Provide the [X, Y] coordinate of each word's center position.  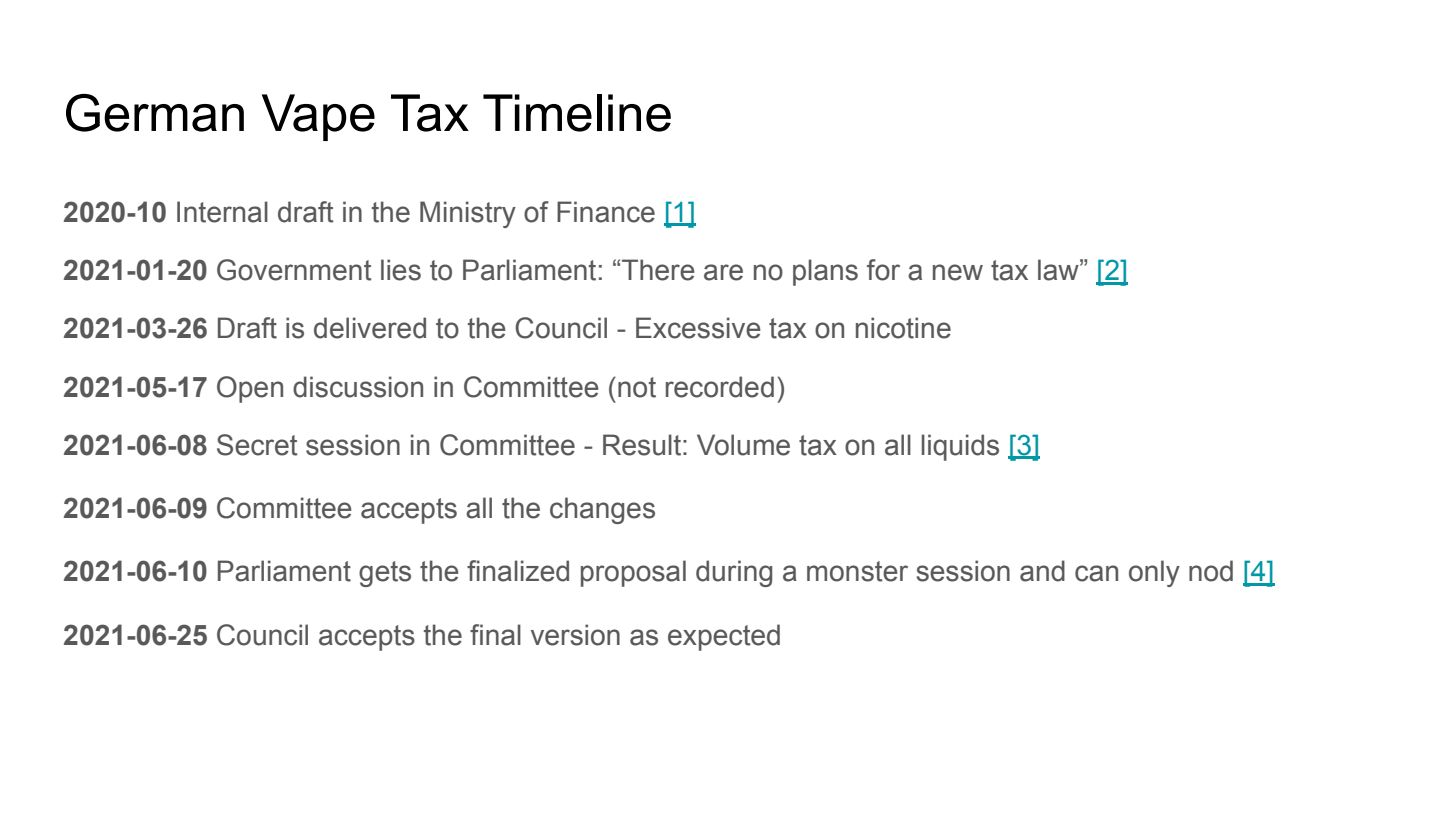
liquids [960, 447]
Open [250, 389]
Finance [606, 212]
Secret [257, 445]
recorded [720, 387]
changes [602, 510]
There [658, 270]
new [958, 272]
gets [385, 574]
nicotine [903, 328]
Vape [318, 117]
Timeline [577, 113]
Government [294, 270]
